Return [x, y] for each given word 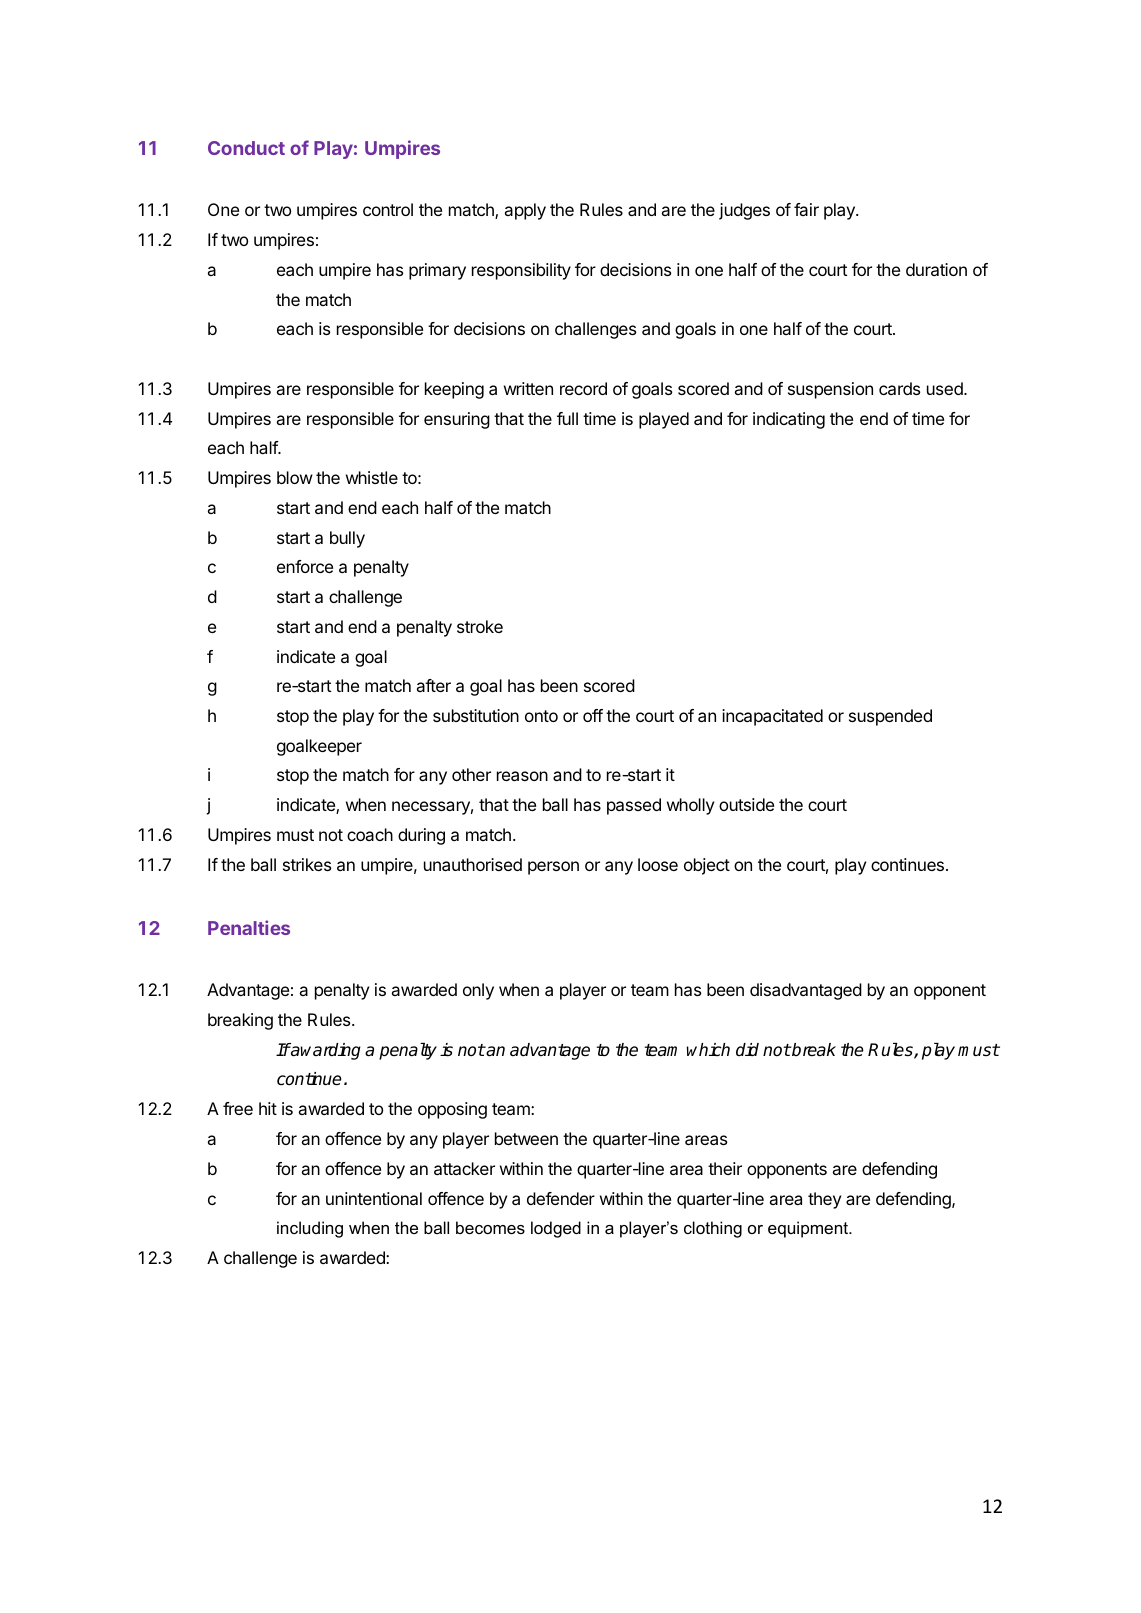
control [388, 209]
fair [806, 209]
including [310, 1229]
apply [525, 211]
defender [561, 1198]
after [434, 685]
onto [541, 716]
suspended [890, 717]
